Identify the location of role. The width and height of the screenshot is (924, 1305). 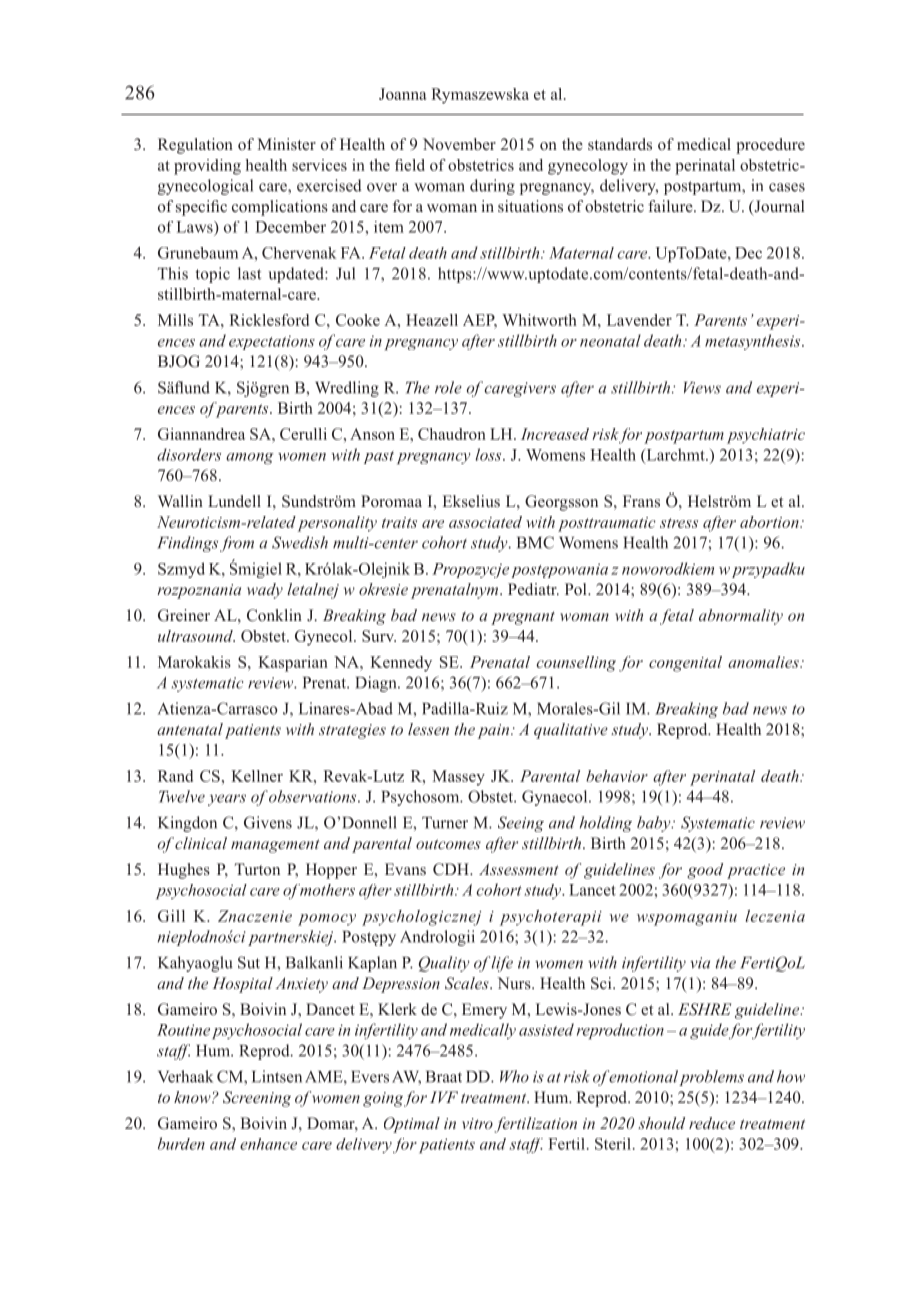
(448, 387).
